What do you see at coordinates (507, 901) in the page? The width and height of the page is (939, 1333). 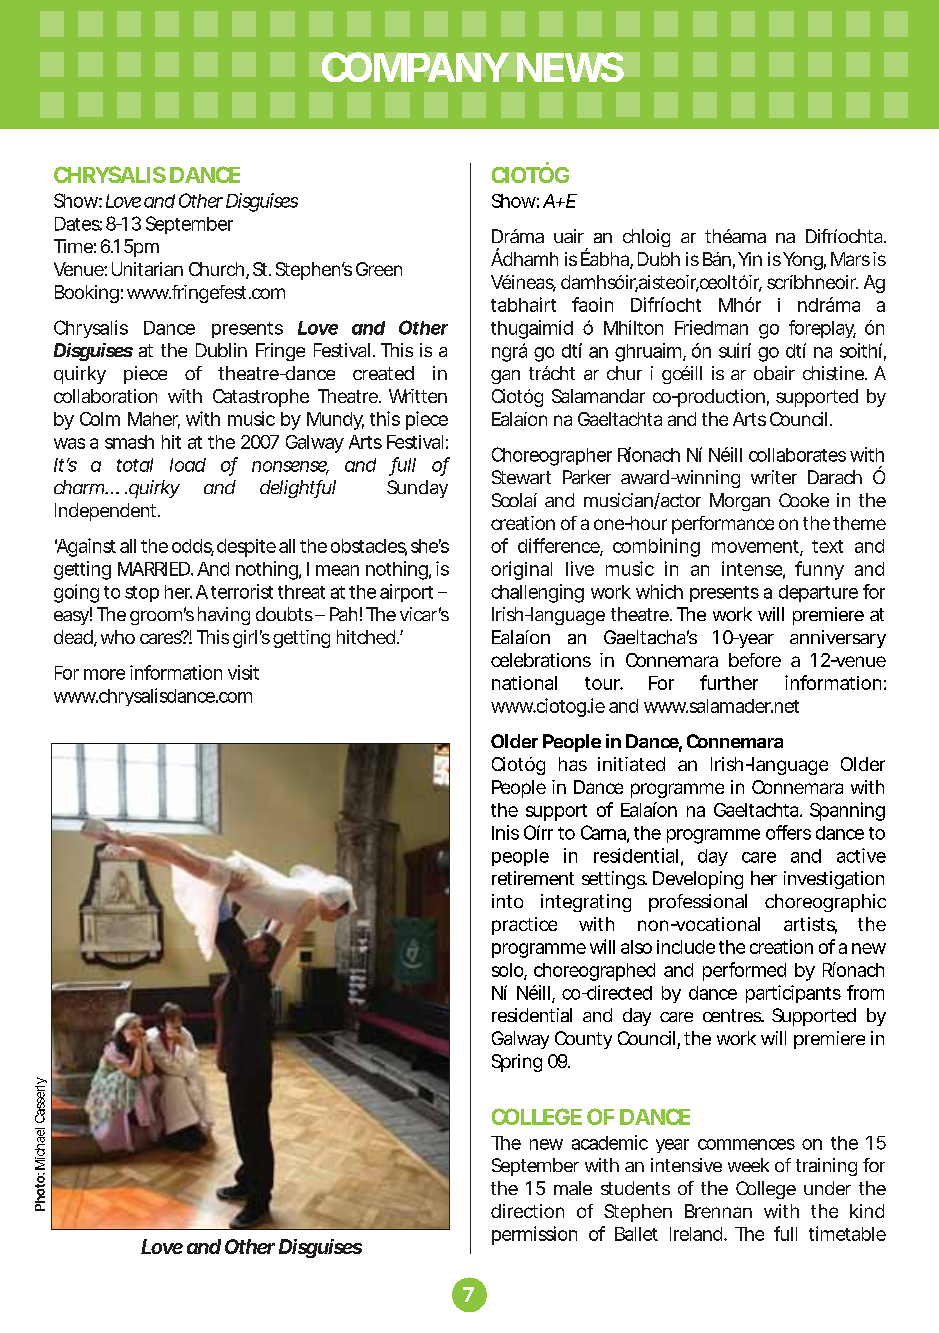 I see `into` at bounding box center [507, 901].
